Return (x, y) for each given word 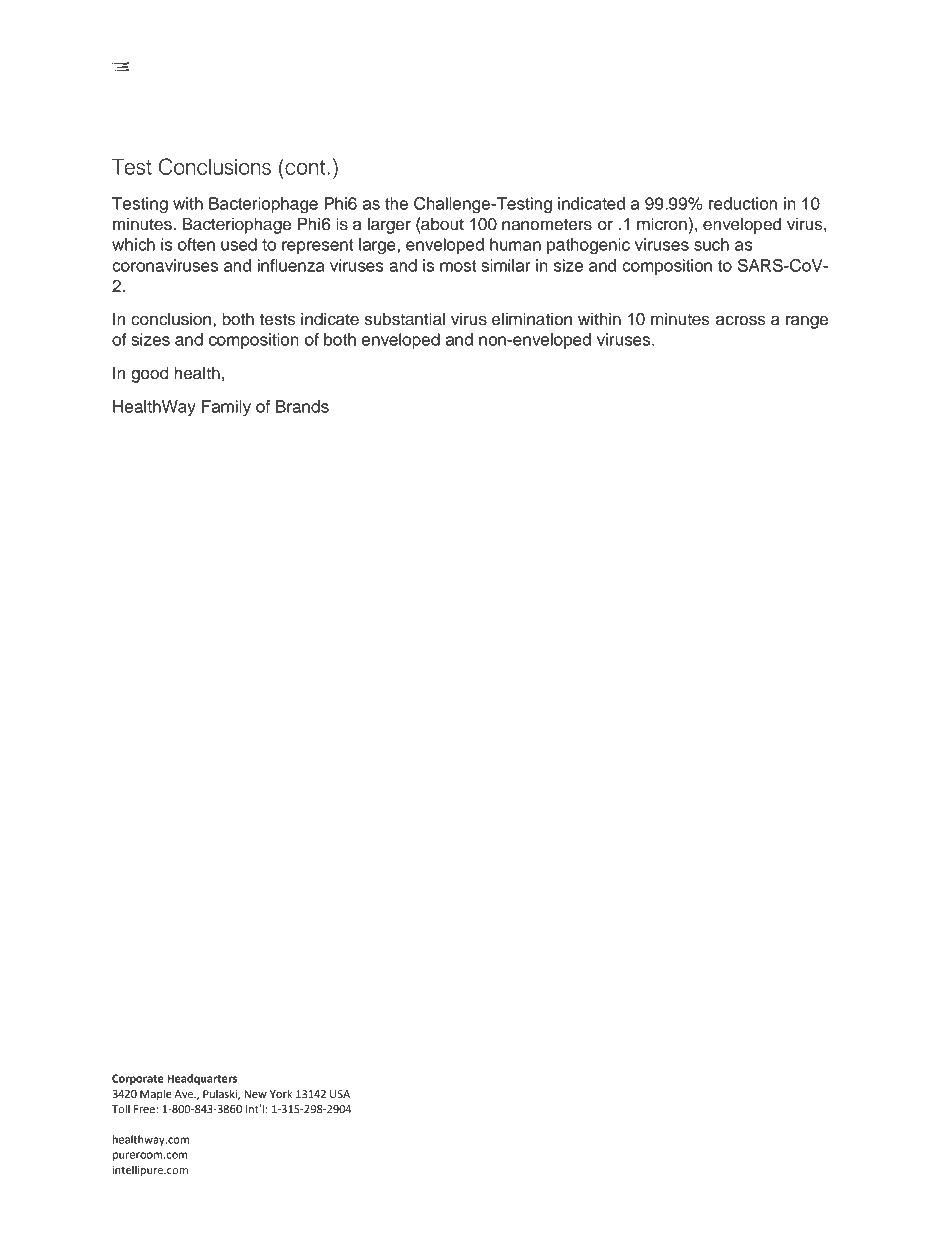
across (741, 320)
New (255, 1094)
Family (226, 408)
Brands (302, 406)
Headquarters (202, 1079)
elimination (532, 319)
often (196, 244)
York (281, 1093)
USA (340, 1094)
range (807, 322)
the (396, 203)
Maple (156, 1095)
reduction (743, 203)
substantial (405, 319)
